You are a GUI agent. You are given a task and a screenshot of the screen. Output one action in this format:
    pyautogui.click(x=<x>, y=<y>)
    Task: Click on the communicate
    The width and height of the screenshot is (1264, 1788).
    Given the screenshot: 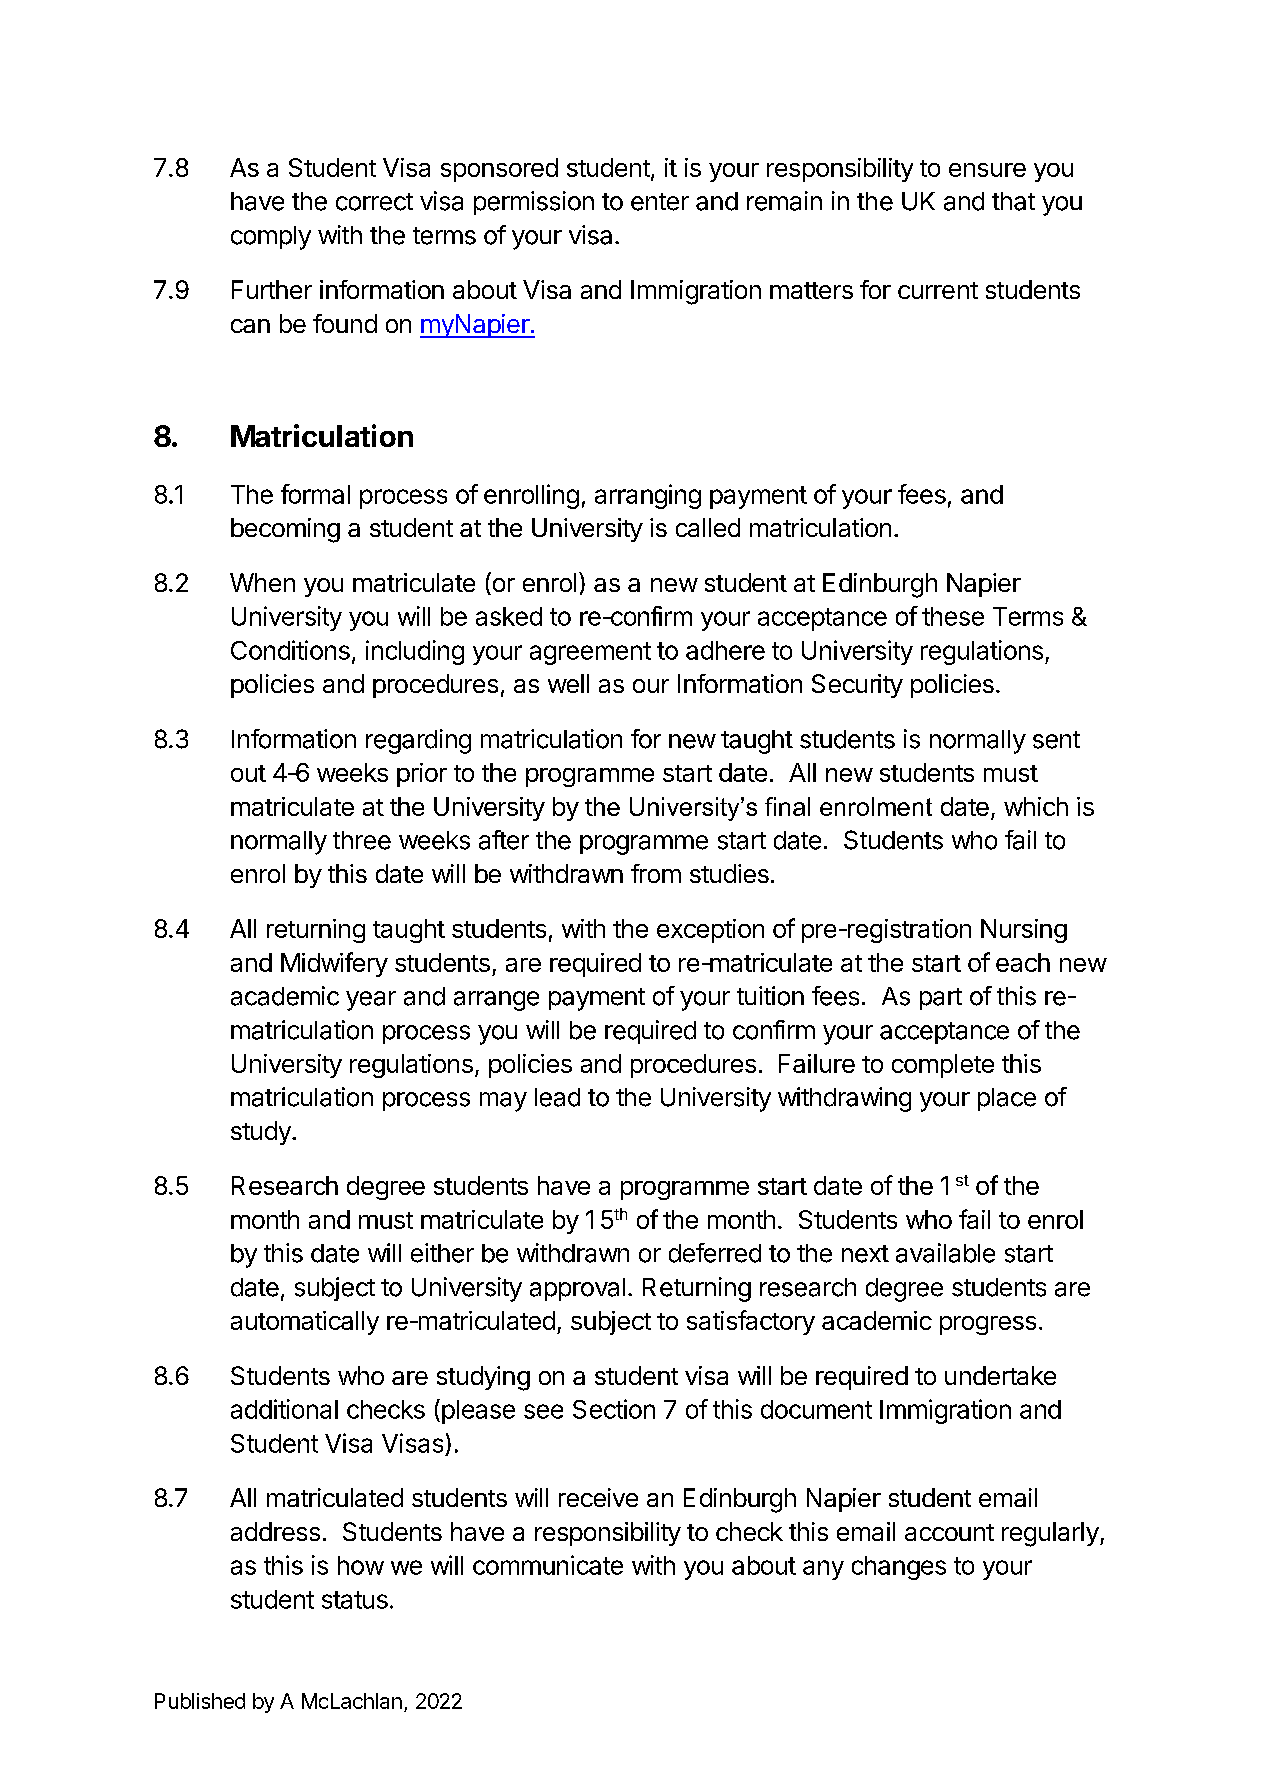 What is the action you would take?
    pyautogui.click(x=548, y=1565)
